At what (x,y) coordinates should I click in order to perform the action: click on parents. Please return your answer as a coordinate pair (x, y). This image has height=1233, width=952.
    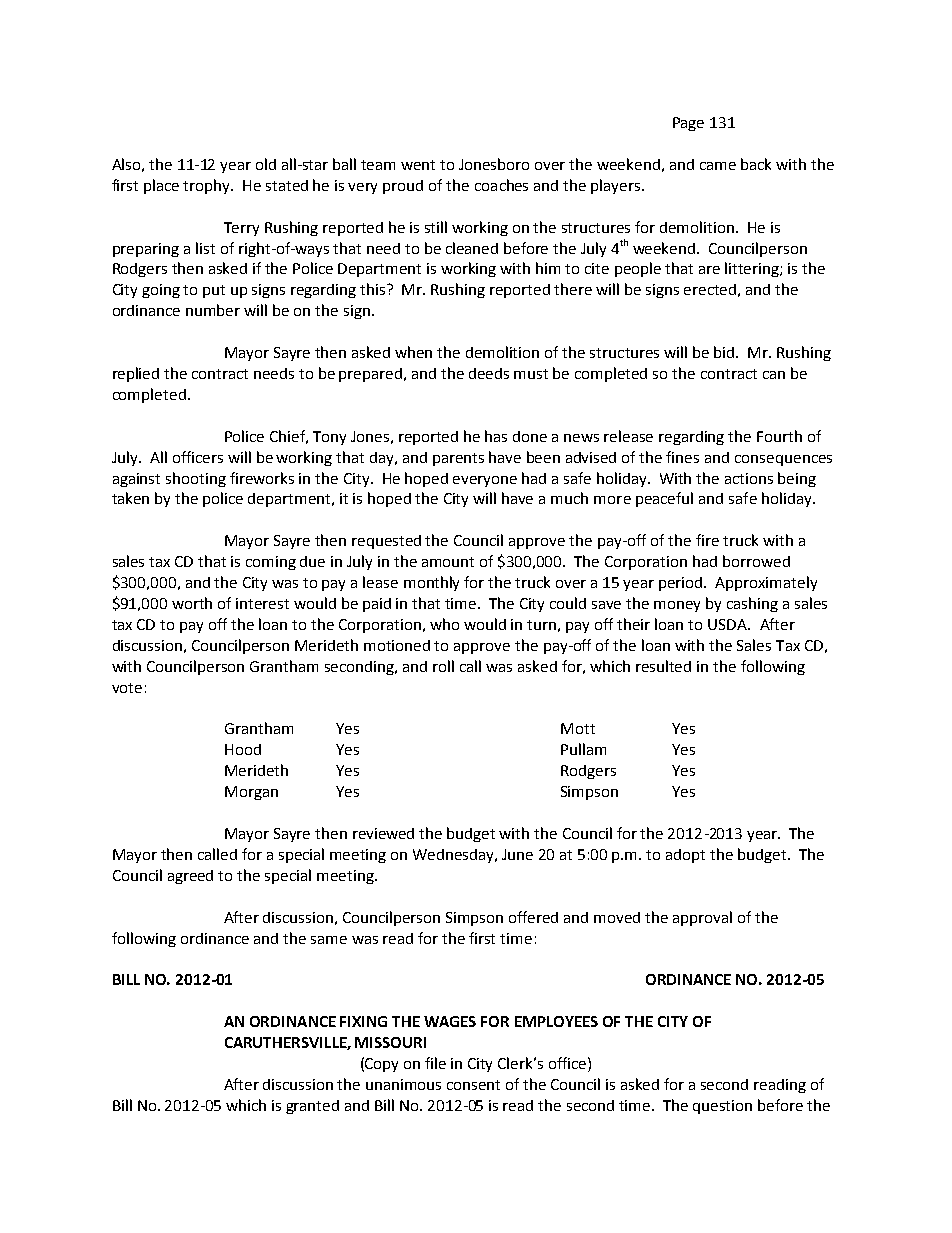
    Looking at the image, I should click on (458, 459).
